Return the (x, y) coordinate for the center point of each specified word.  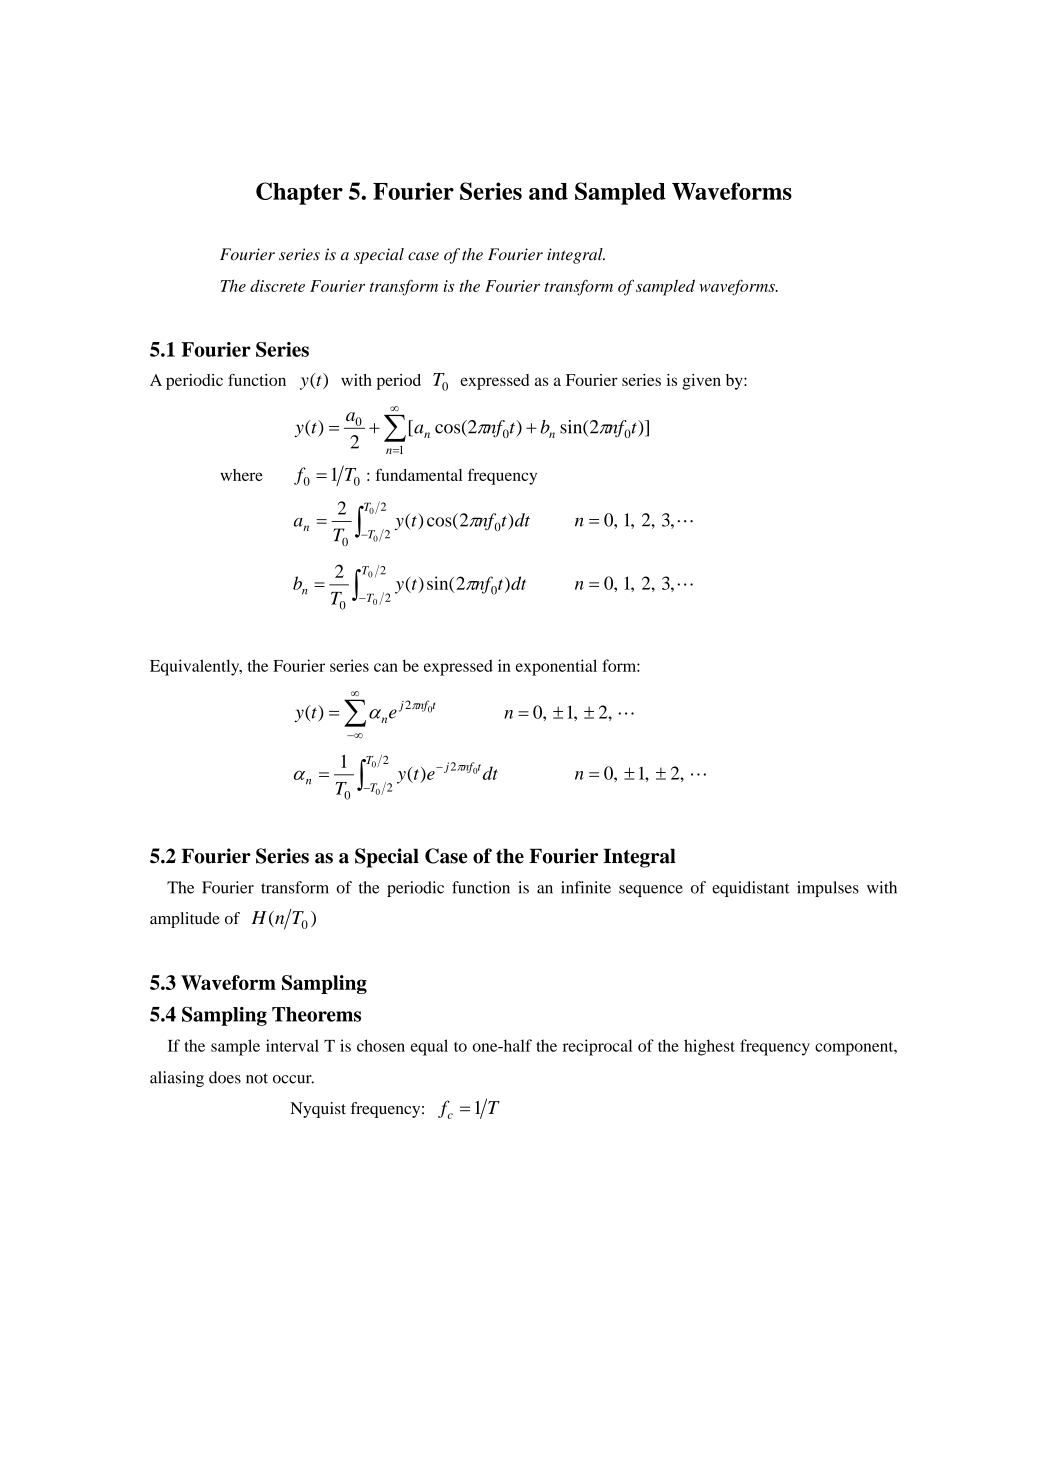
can (386, 667)
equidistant (751, 889)
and (548, 191)
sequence (651, 891)
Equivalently (196, 667)
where (241, 475)
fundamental (419, 474)
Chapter (299, 193)
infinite (586, 887)
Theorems (316, 1014)
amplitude (185, 920)
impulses (828, 889)
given (701, 382)
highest (709, 1047)
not (257, 1078)
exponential (556, 667)
